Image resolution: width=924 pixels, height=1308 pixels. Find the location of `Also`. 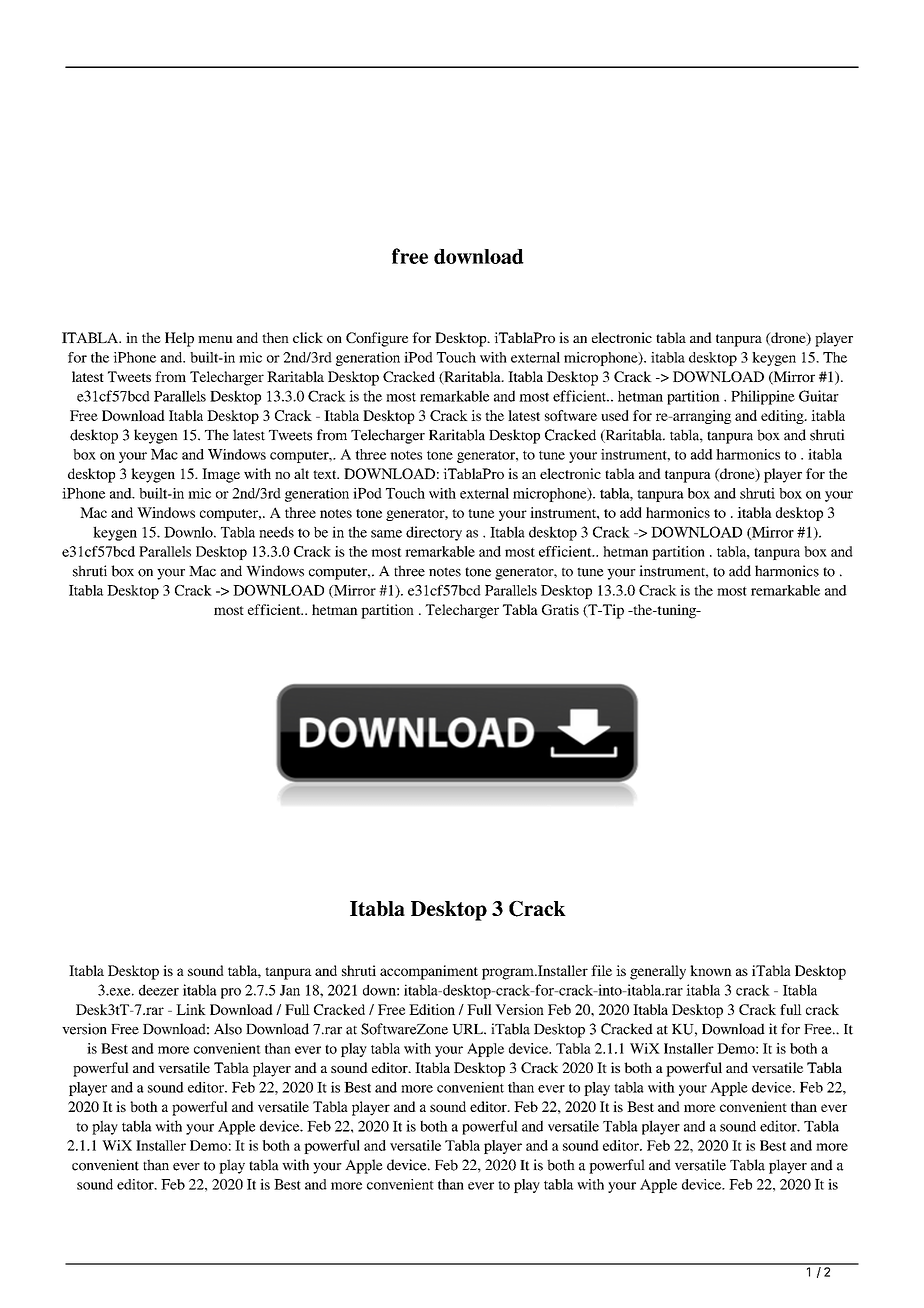

Also is located at coordinates (228, 1029).
